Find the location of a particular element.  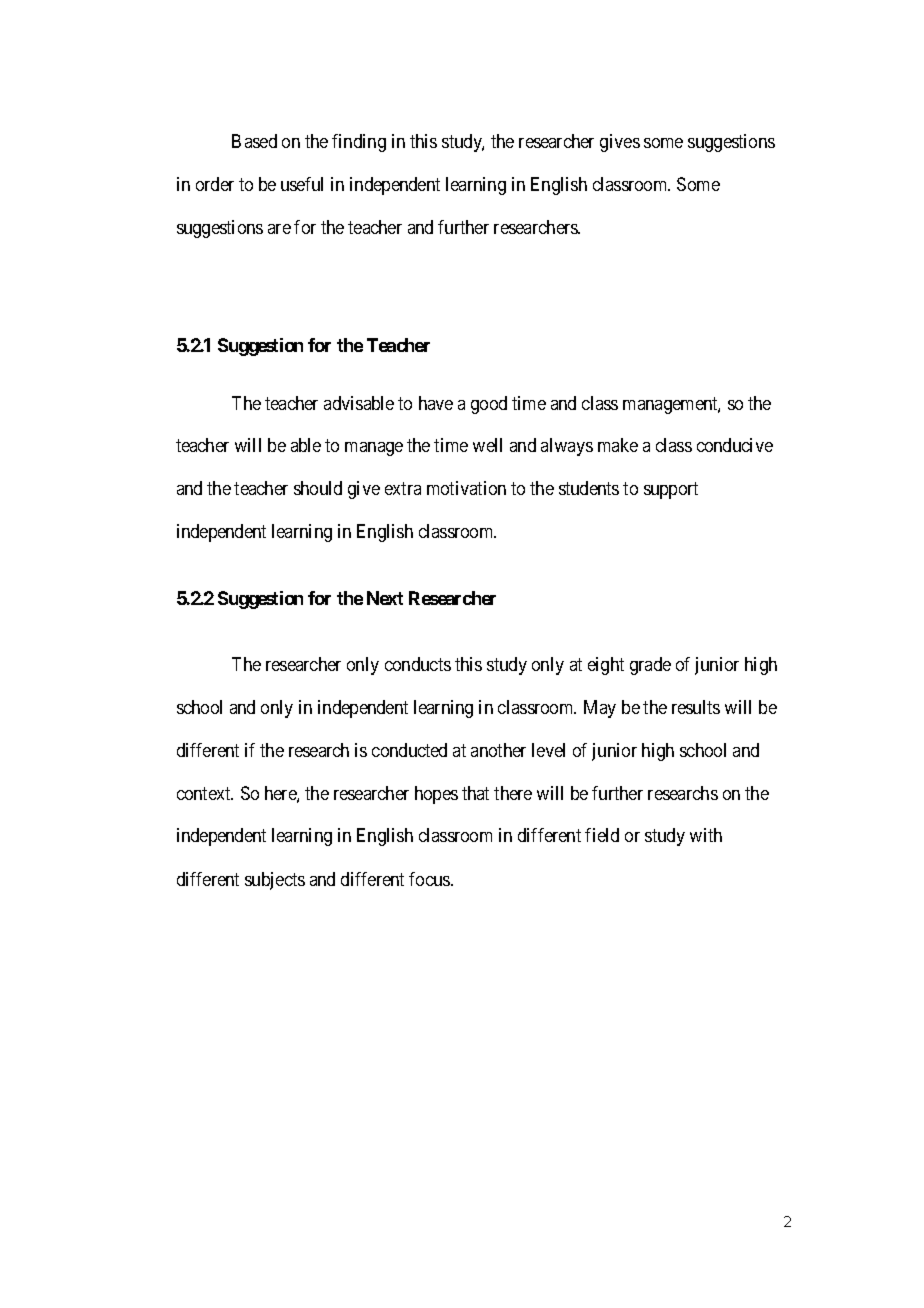

useful is located at coordinates (302, 184).
